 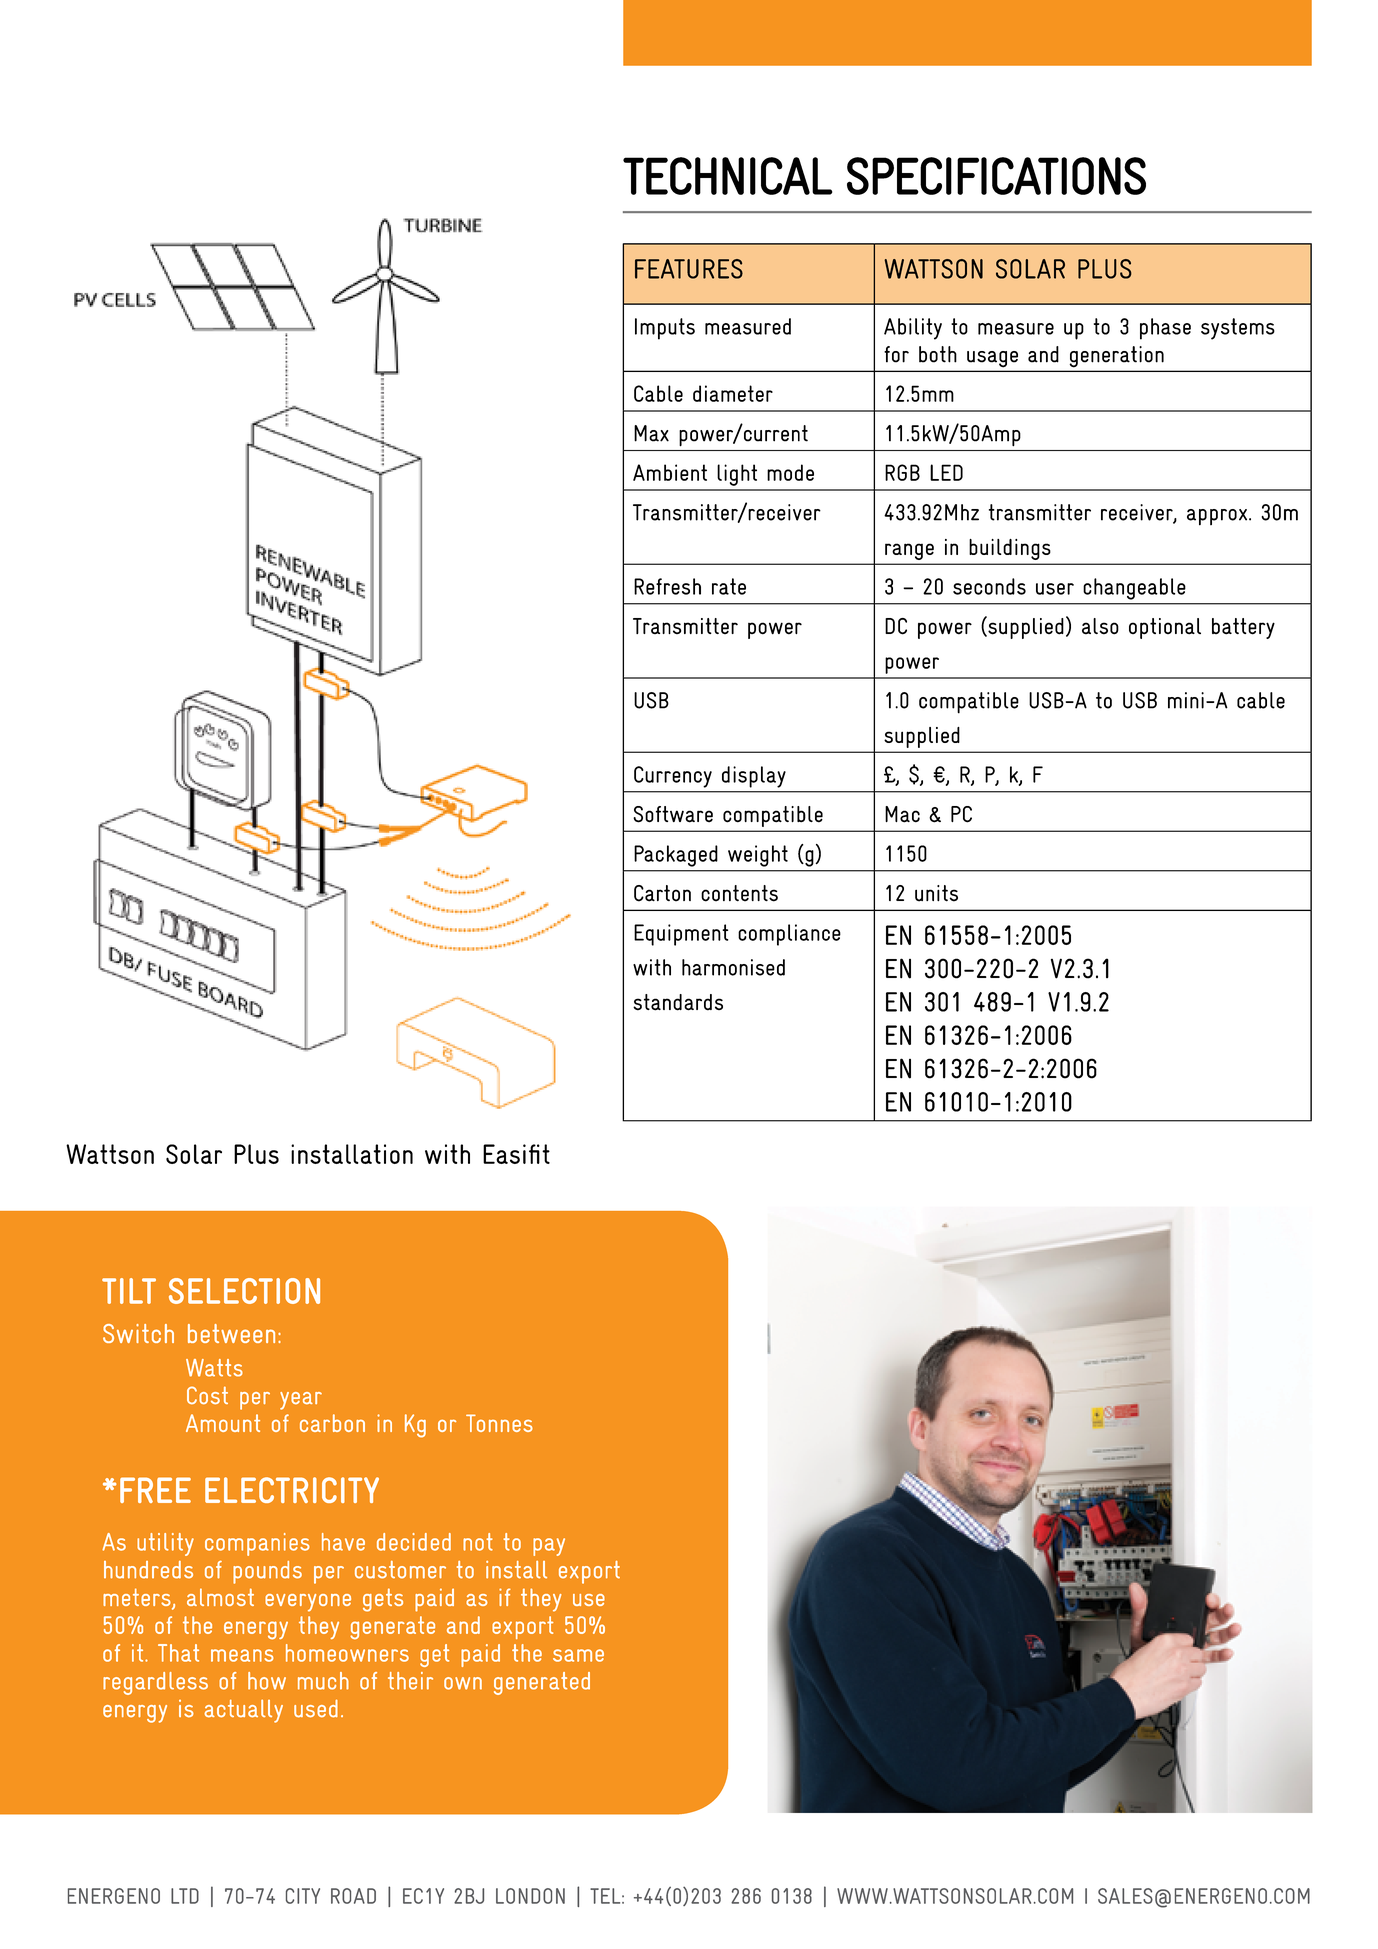 I want to click on TECHNICAL, so click(x=727, y=176).
